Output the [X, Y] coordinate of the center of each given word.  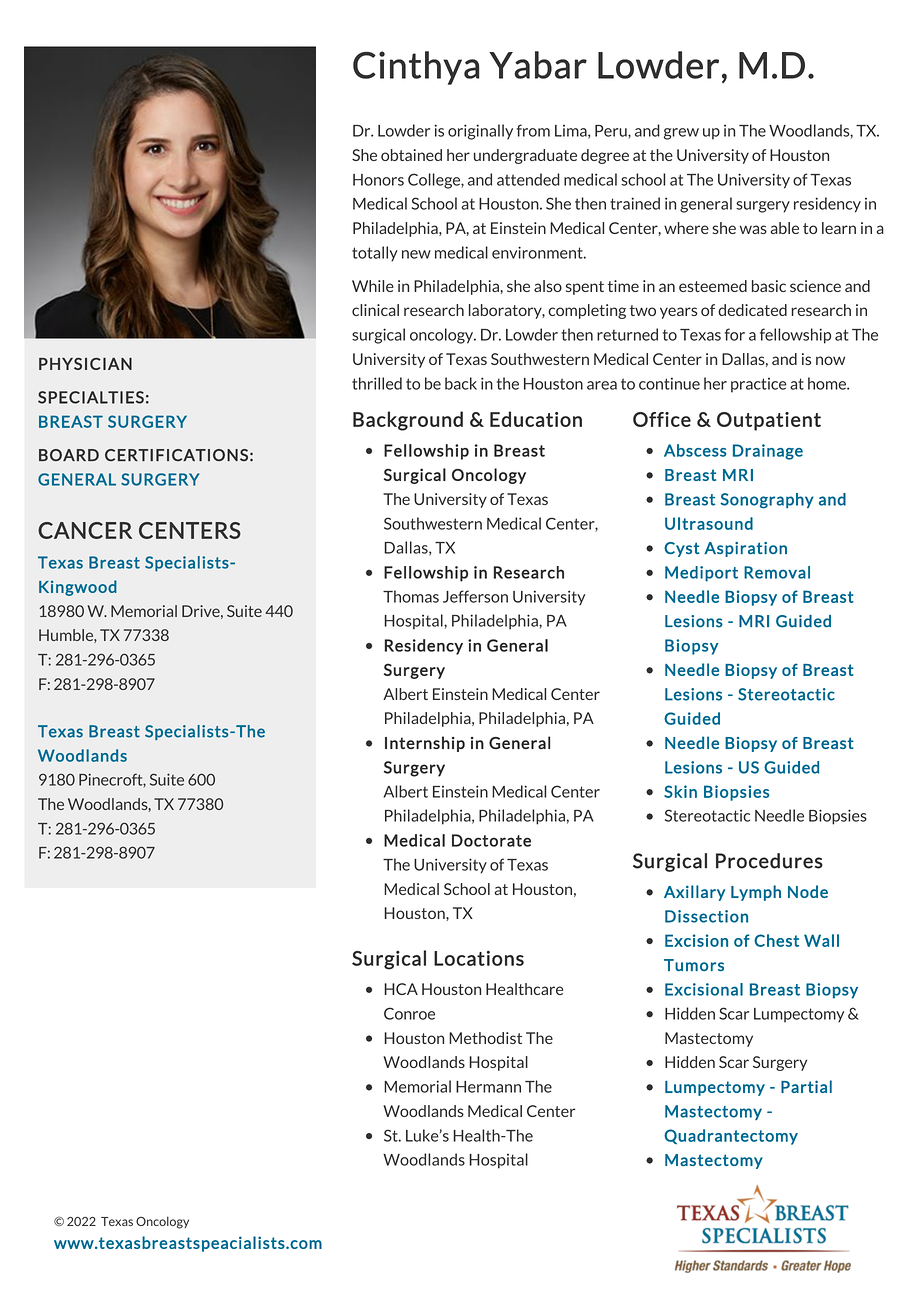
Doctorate [491, 840]
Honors [378, 180]
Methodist [485, 1038]
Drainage [768, 452]
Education [536, 419]
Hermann [488, 1087]
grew [681, 134]
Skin [680, 791]
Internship [425, 744]
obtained [411, 155]
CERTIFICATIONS [176, 455]
